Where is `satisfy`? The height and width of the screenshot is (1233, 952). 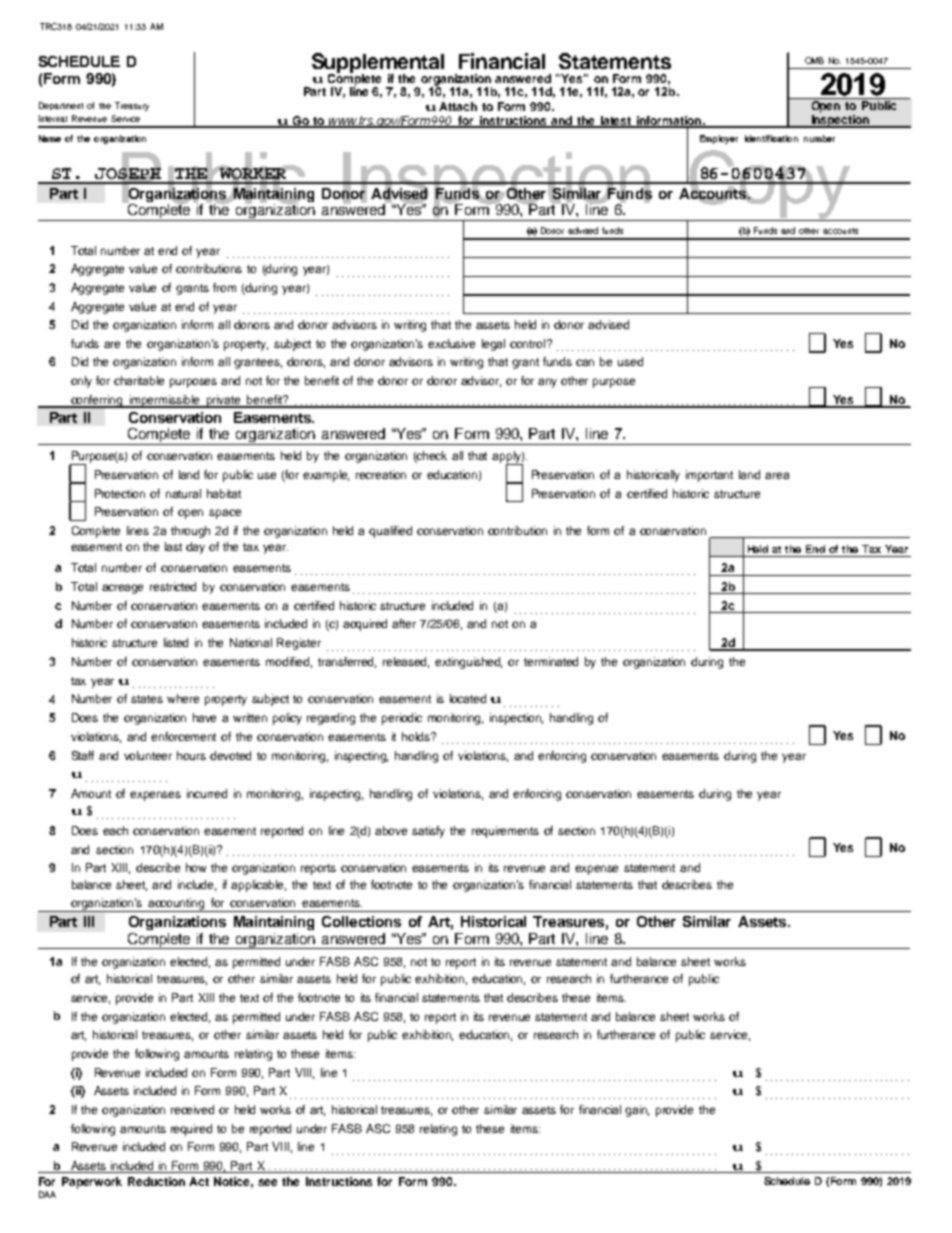
satisfy is located at coordinates (428, 832).
